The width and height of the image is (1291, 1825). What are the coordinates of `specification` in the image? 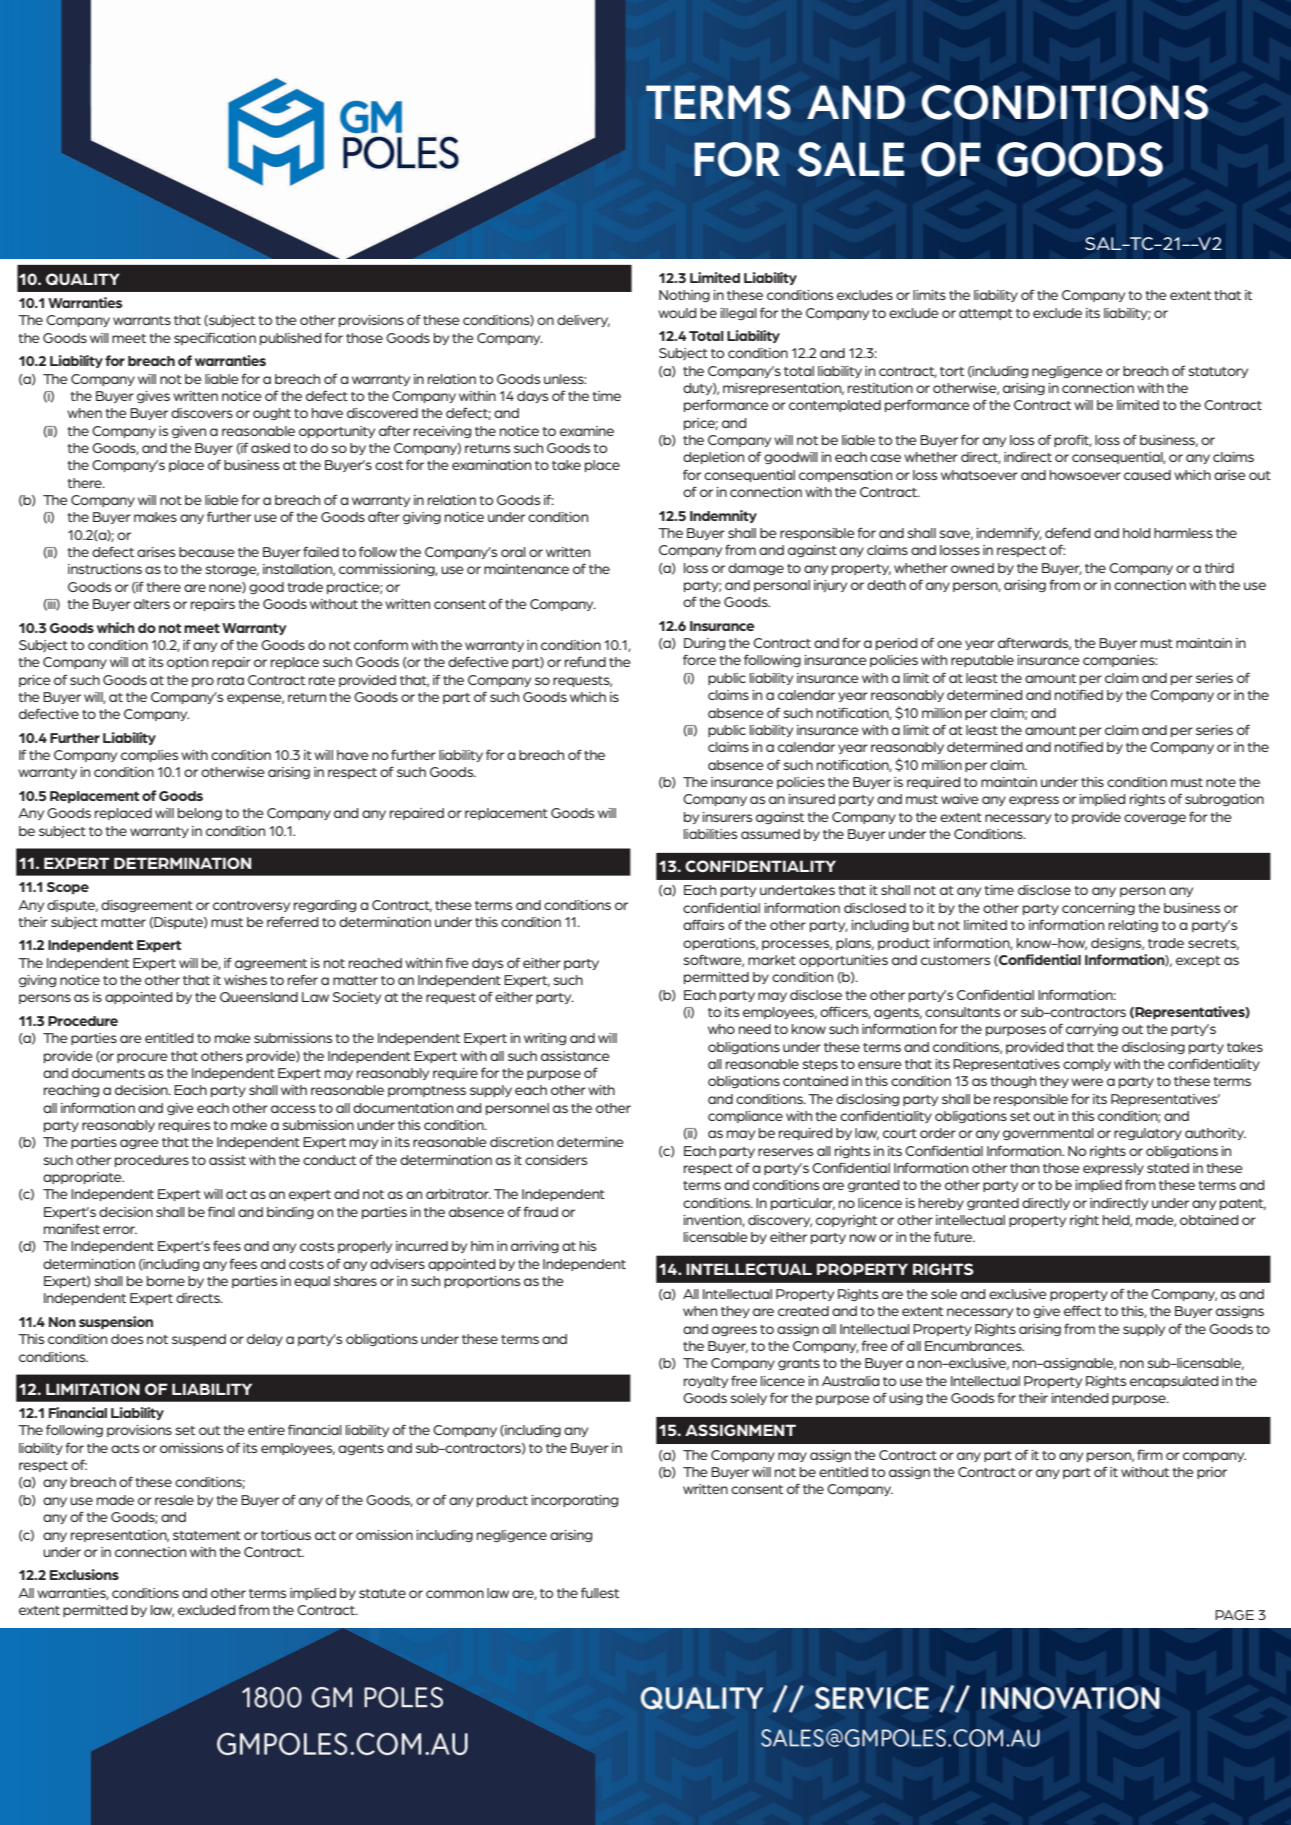 It's located at (215, 338).
